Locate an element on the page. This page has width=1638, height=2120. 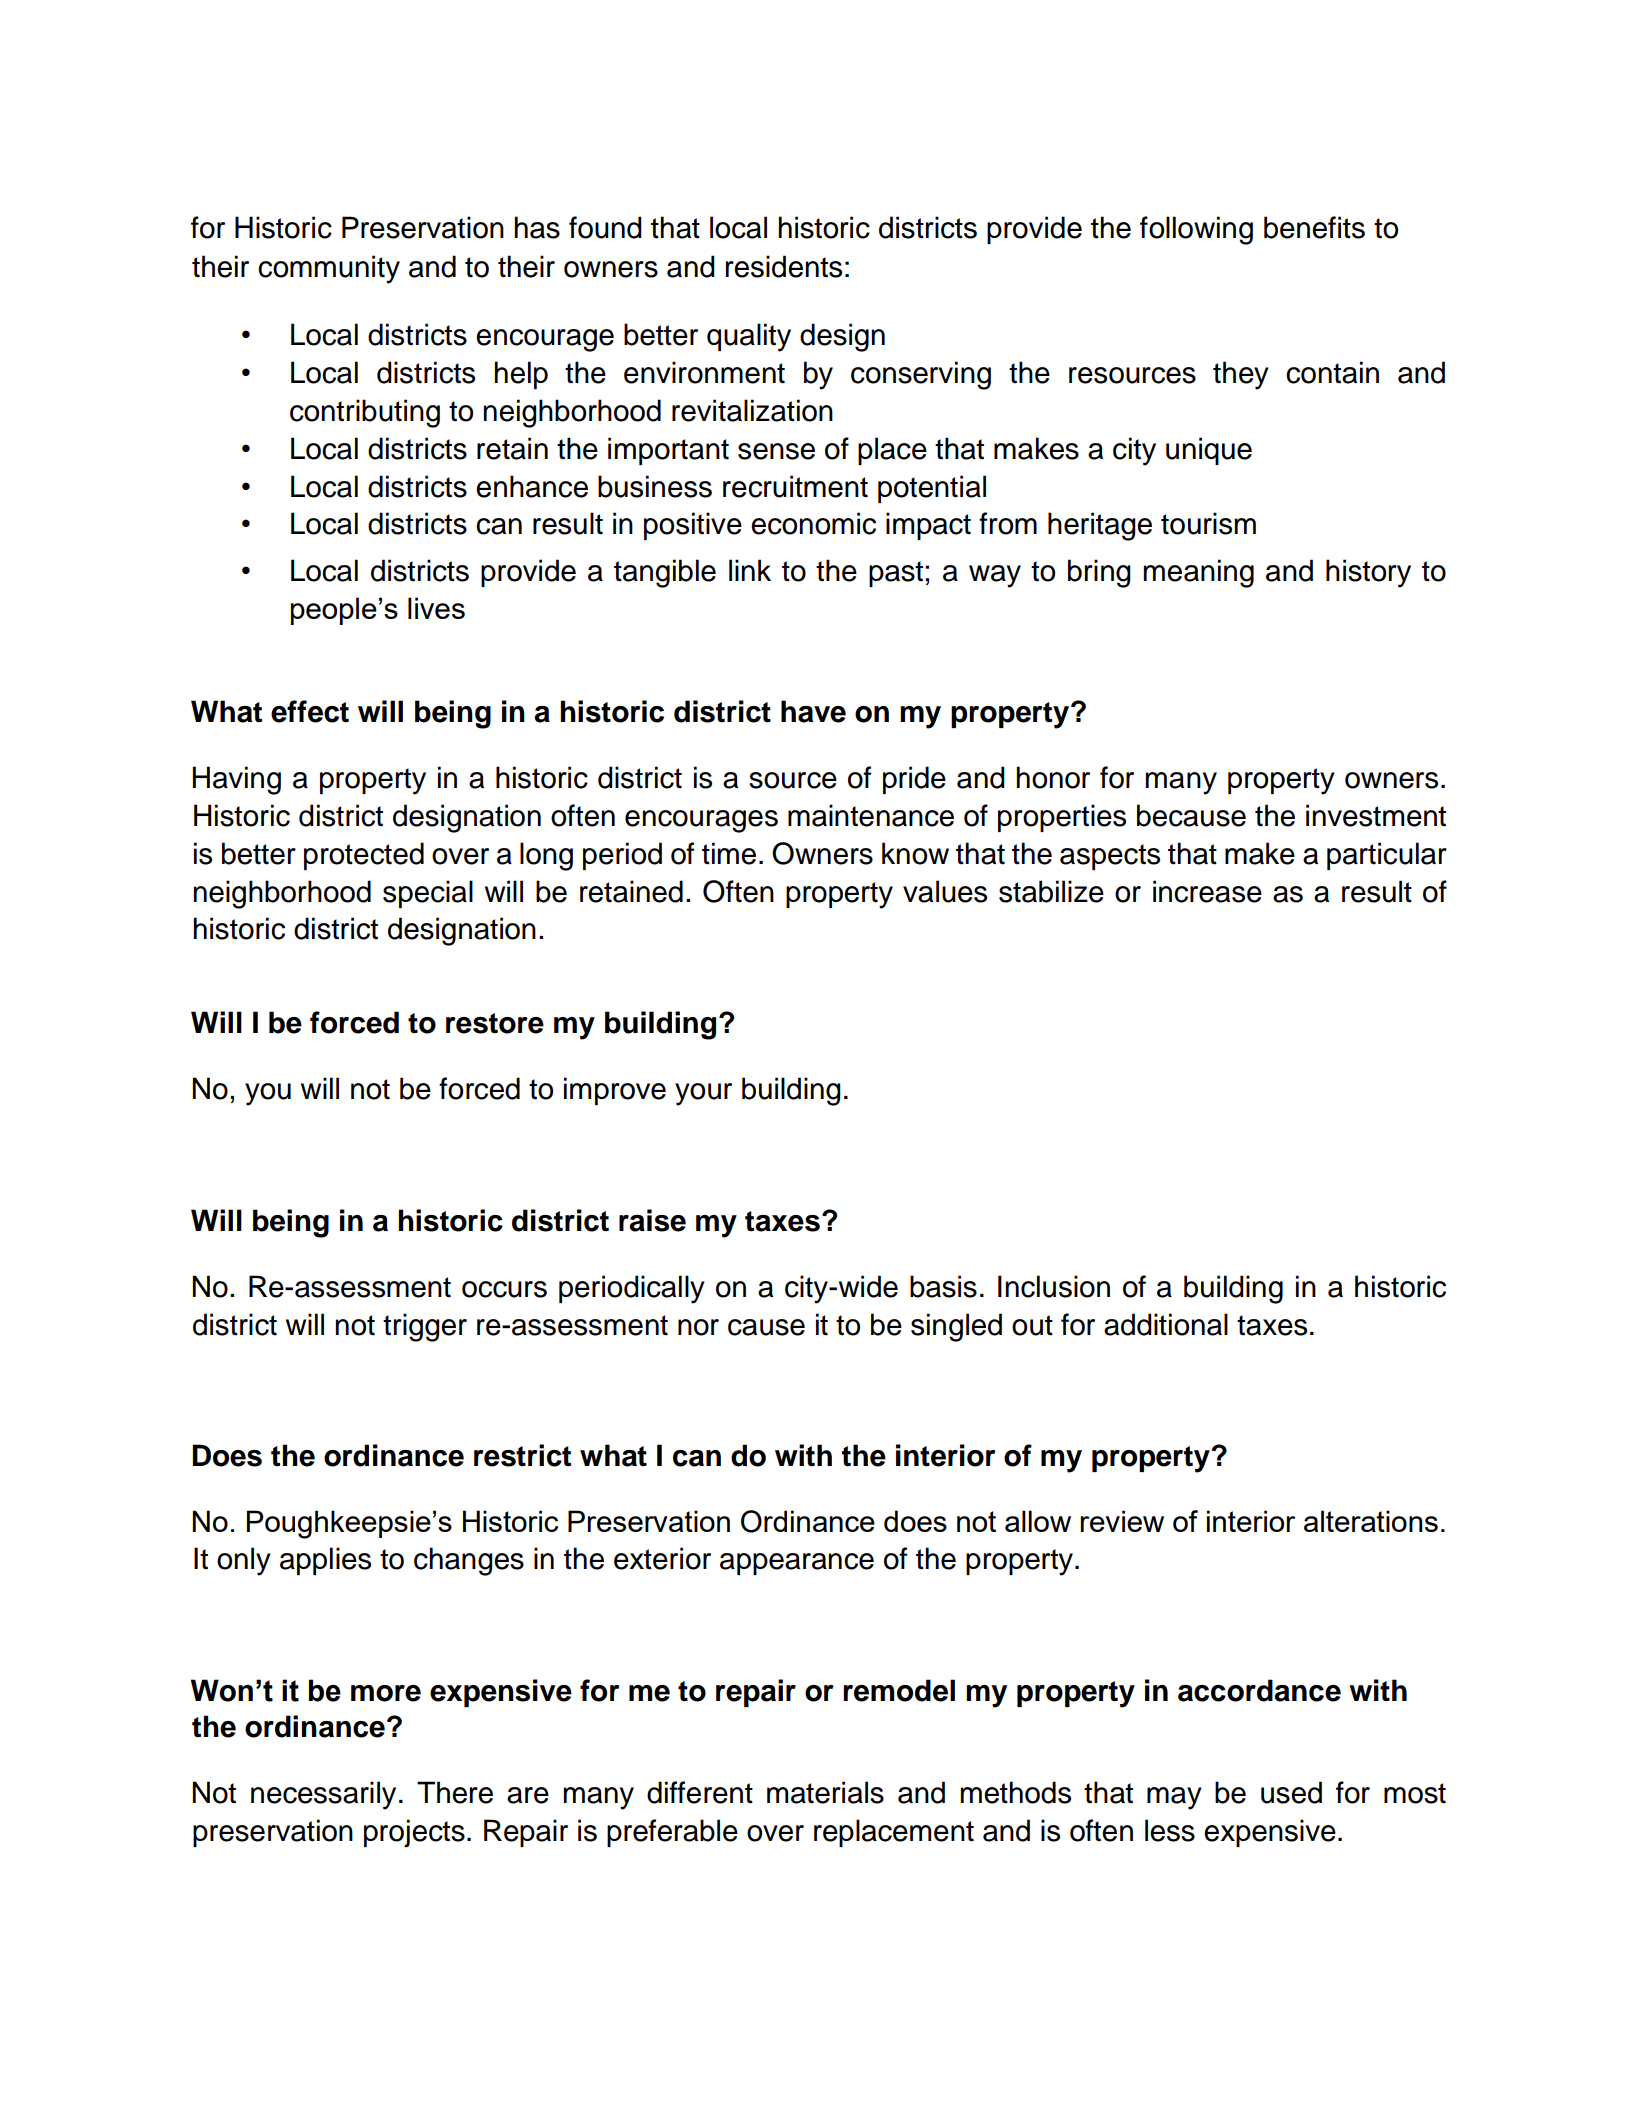
community is located at coordinates (329, 269).
